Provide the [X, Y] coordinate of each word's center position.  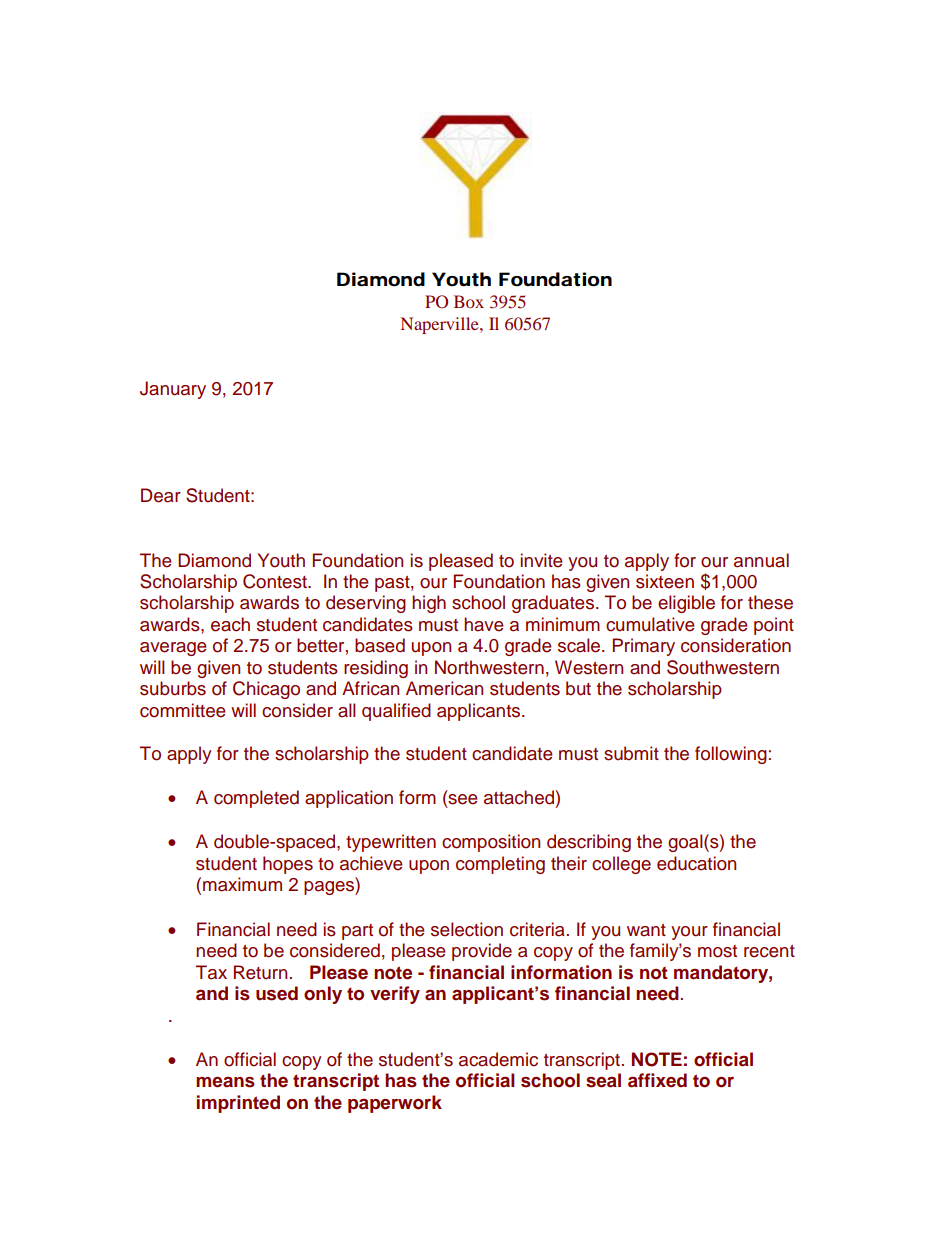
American [444, 688]
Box [469, 301]
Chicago [266, 690]
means [225, 1082]
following [731, 755]
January [173, 390]
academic [498, 1059]
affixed [657, 1080]
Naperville [440, 325]
